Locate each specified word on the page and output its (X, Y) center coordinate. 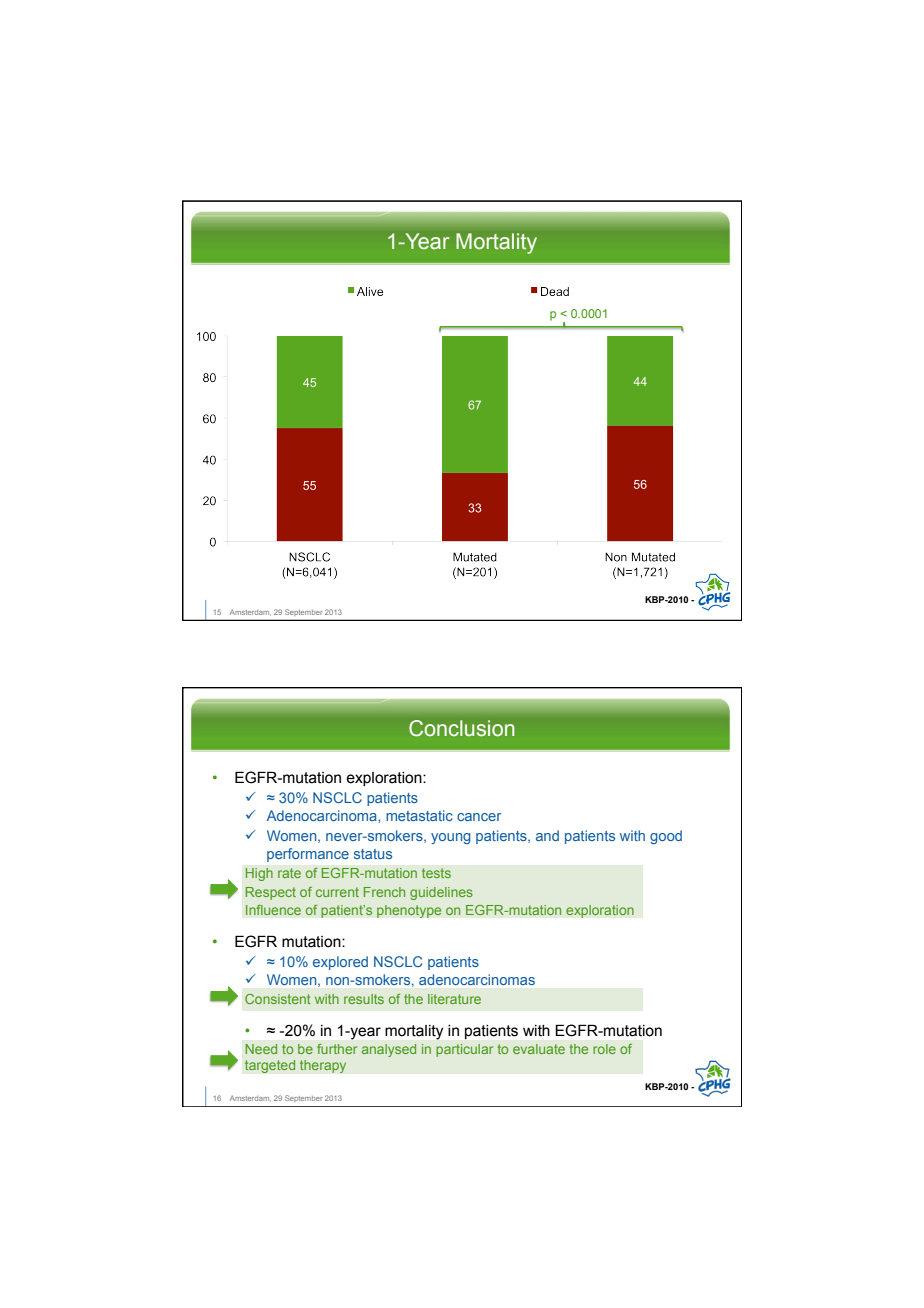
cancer (479, 817)
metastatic (419, 815)
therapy (323, 1066)
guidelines (441, 893)
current (337, 892)
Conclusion (461, 728)
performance (308, 855)
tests (436, 873)
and (547, 835)
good (666, 837)
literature (454, 999)
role (604, 1049)
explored (340, 963)
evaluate (539, 1049)
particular (464, 1050)
